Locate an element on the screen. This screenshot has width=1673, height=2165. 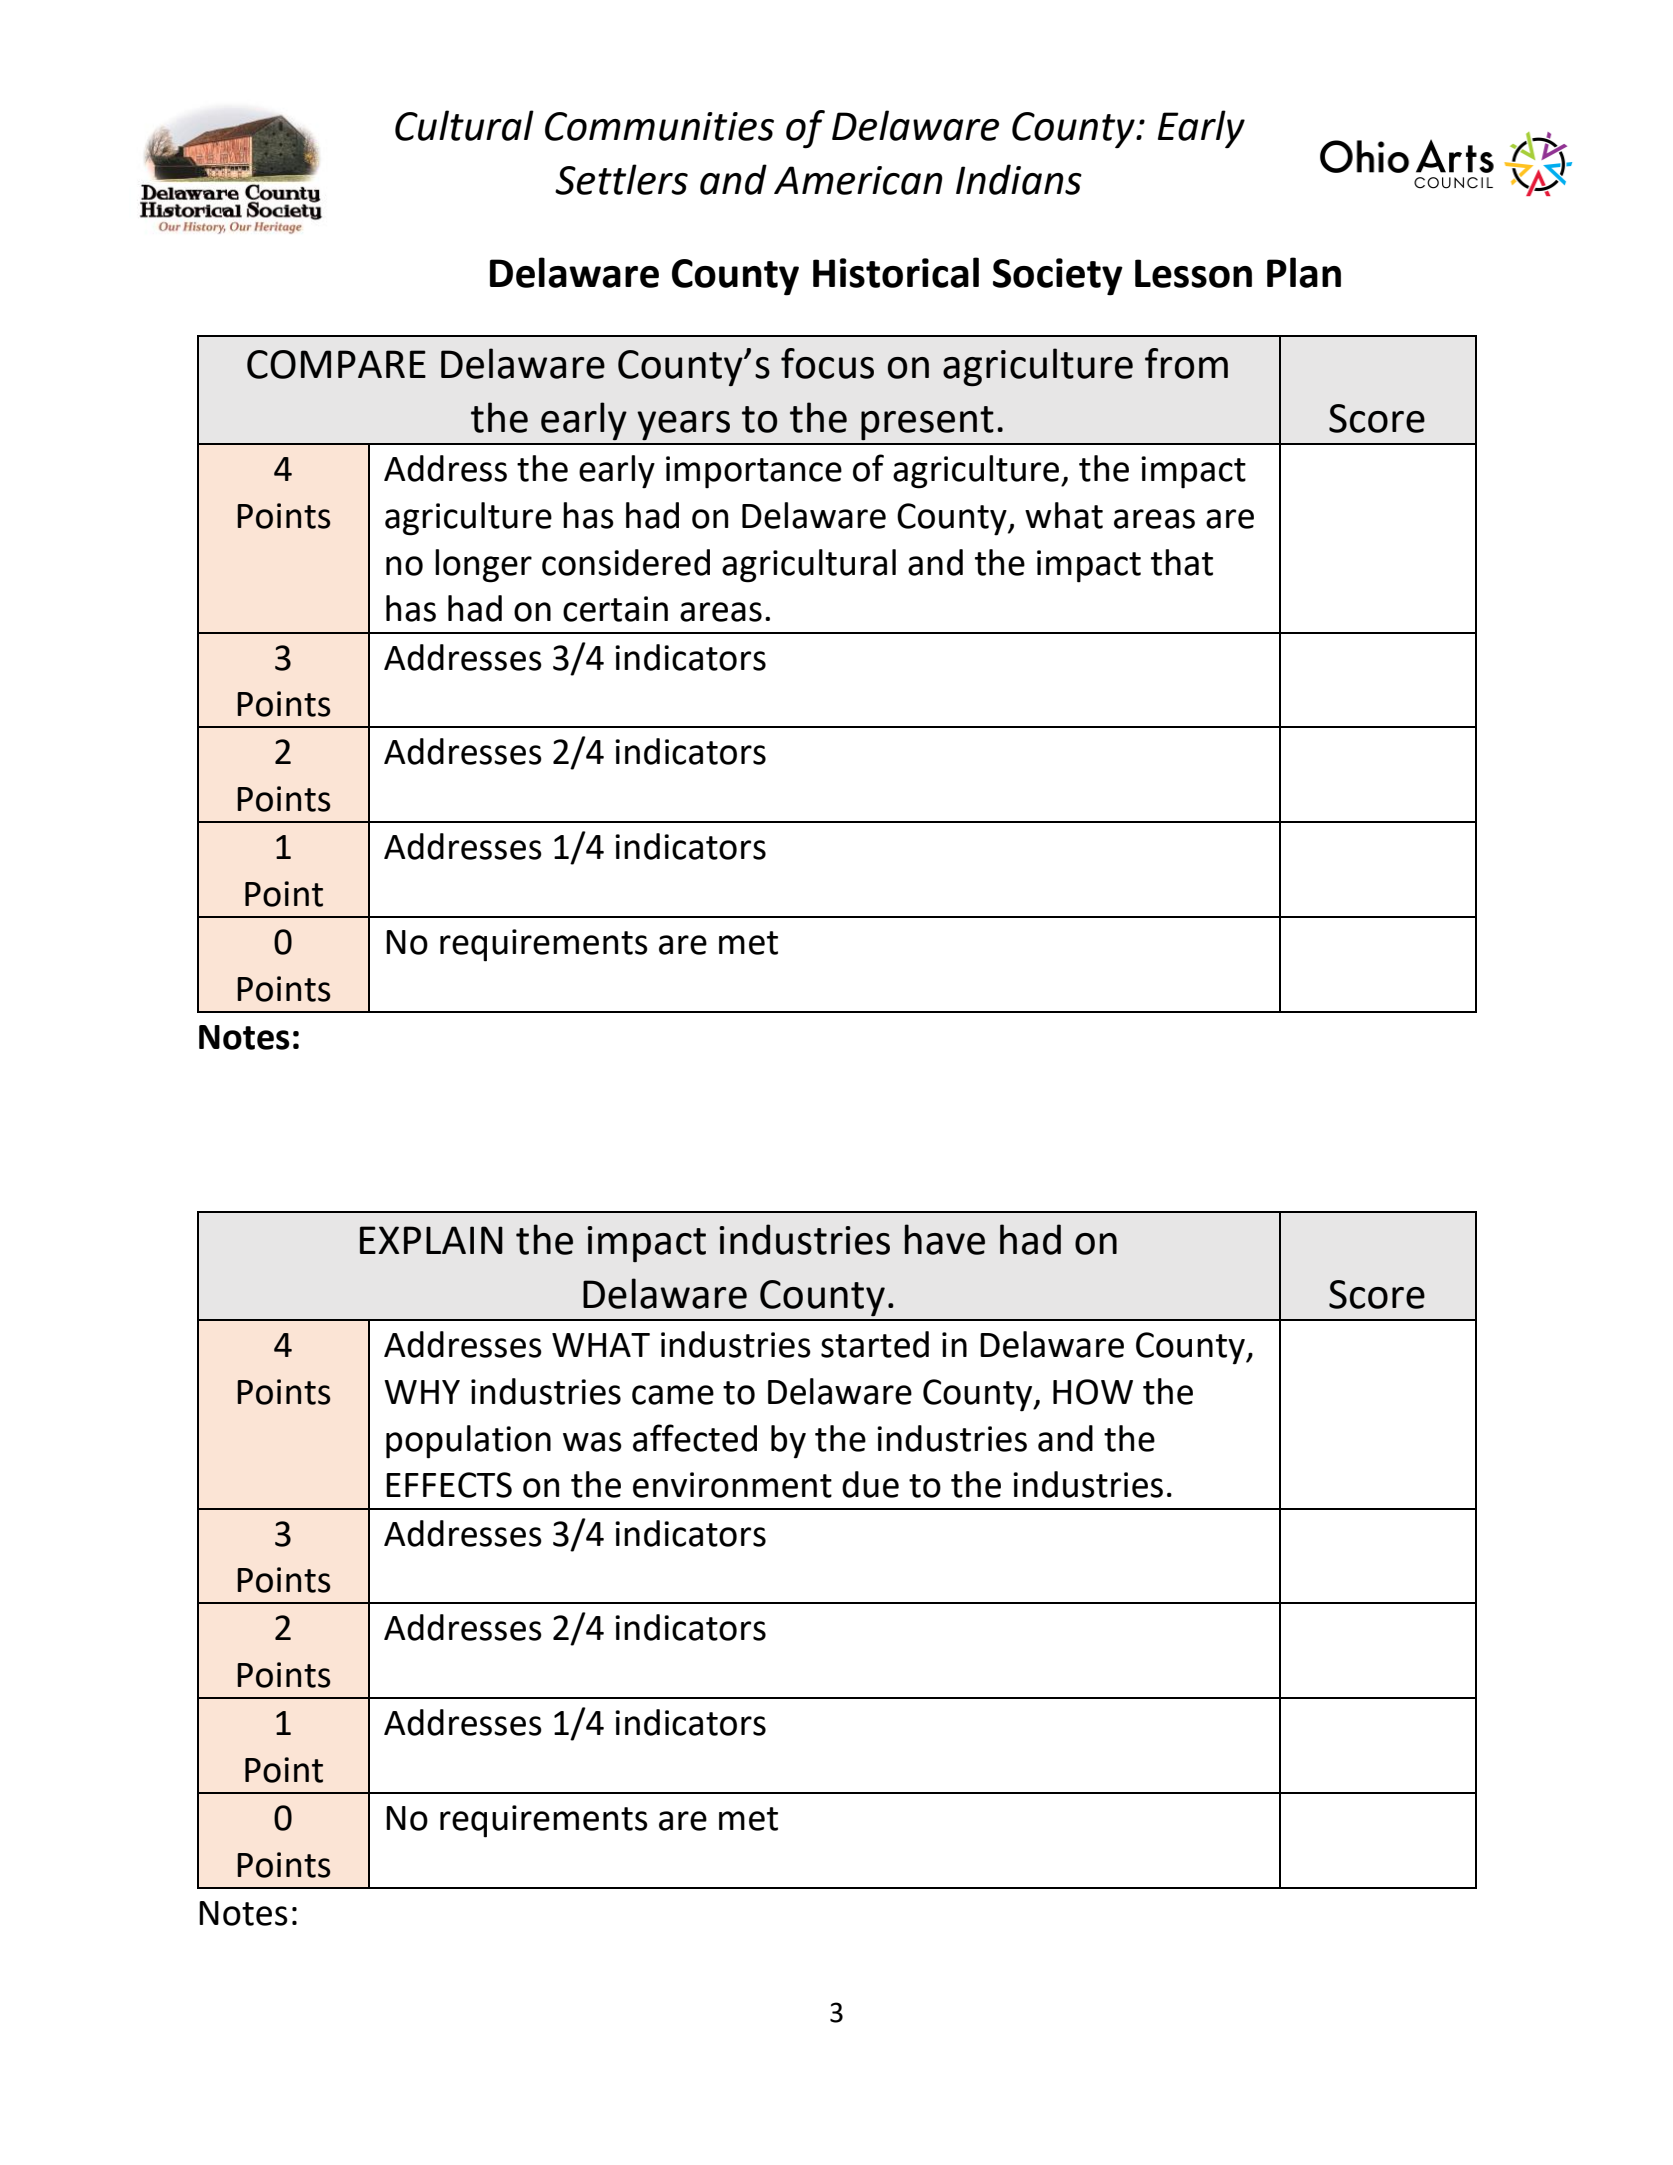
HOW is located at coordinates (1093, 1392).
